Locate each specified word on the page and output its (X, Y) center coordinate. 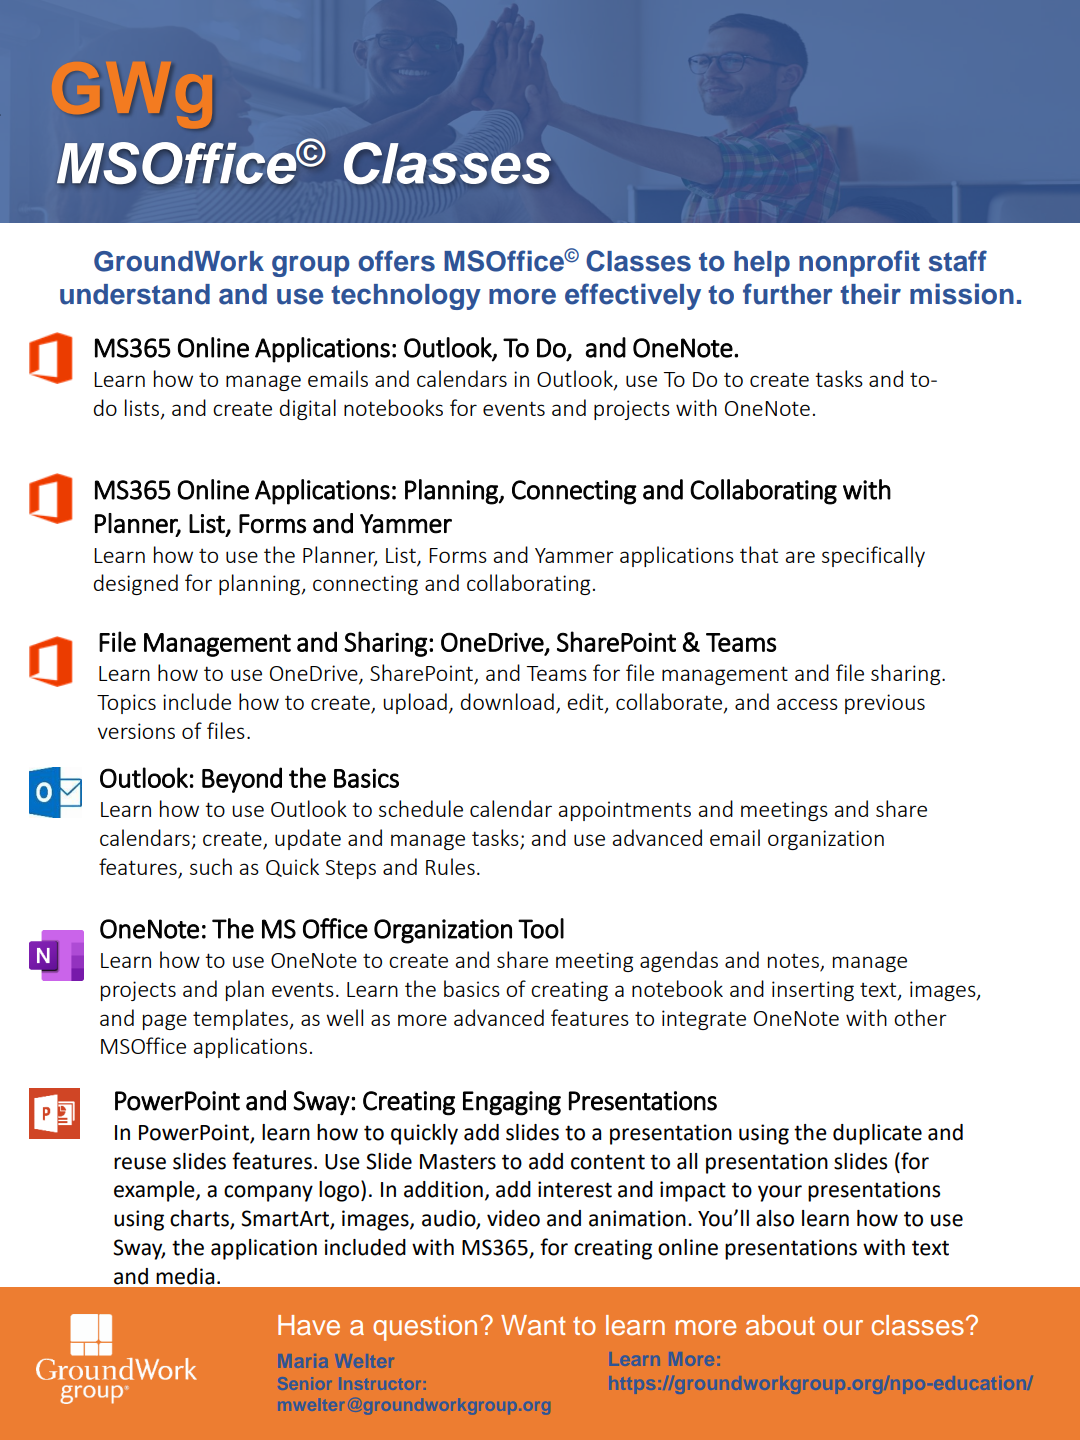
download (507, 701)
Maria (304, 1361)
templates (240, 1019)
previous (885, 704)
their (870, 294)
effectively (633, 296)
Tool (541, 928)
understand (135, 294)
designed (136, 584)
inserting (813, 991)
